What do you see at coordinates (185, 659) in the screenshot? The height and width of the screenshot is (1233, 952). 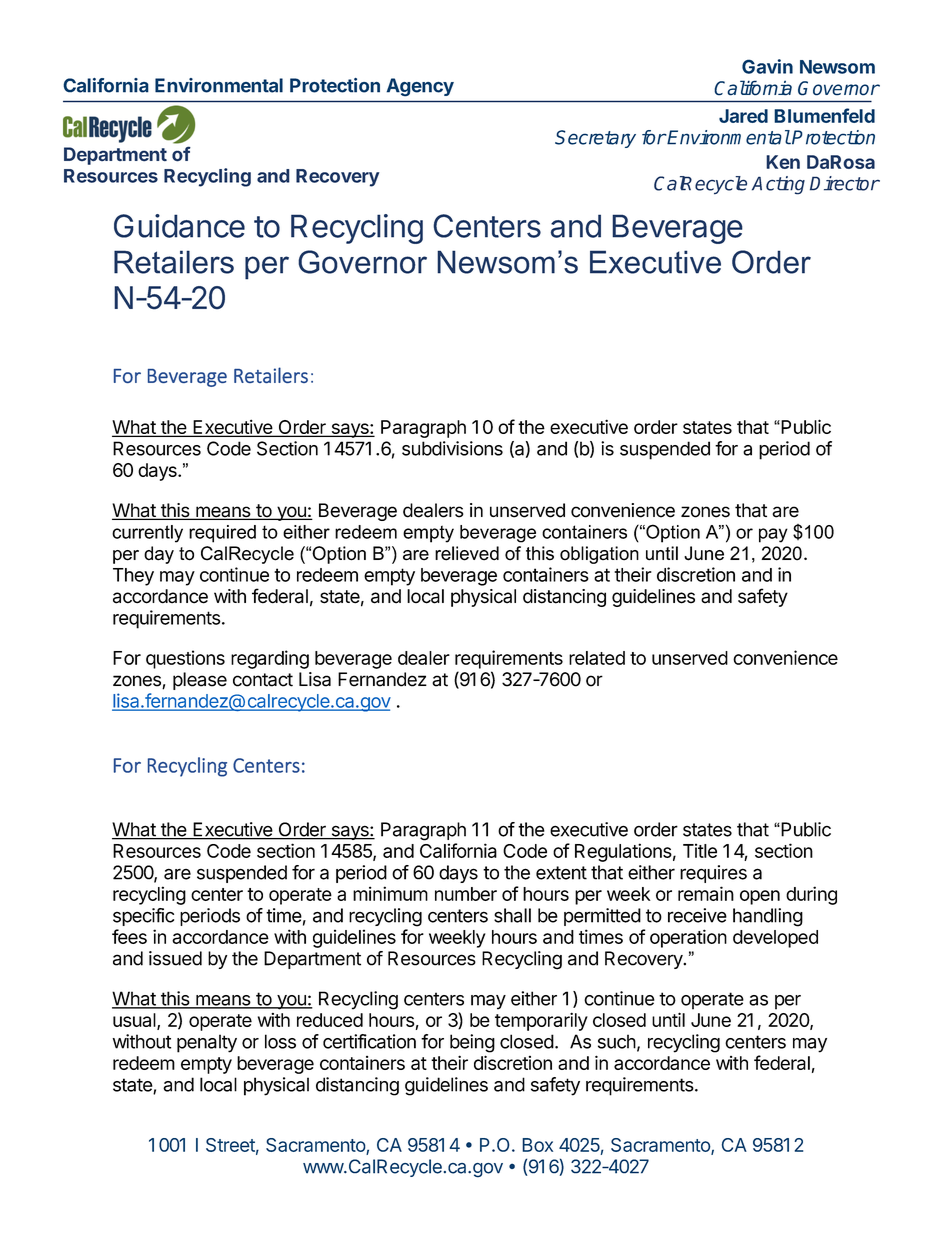 I see `questions` at bounding box center [185, 659].
